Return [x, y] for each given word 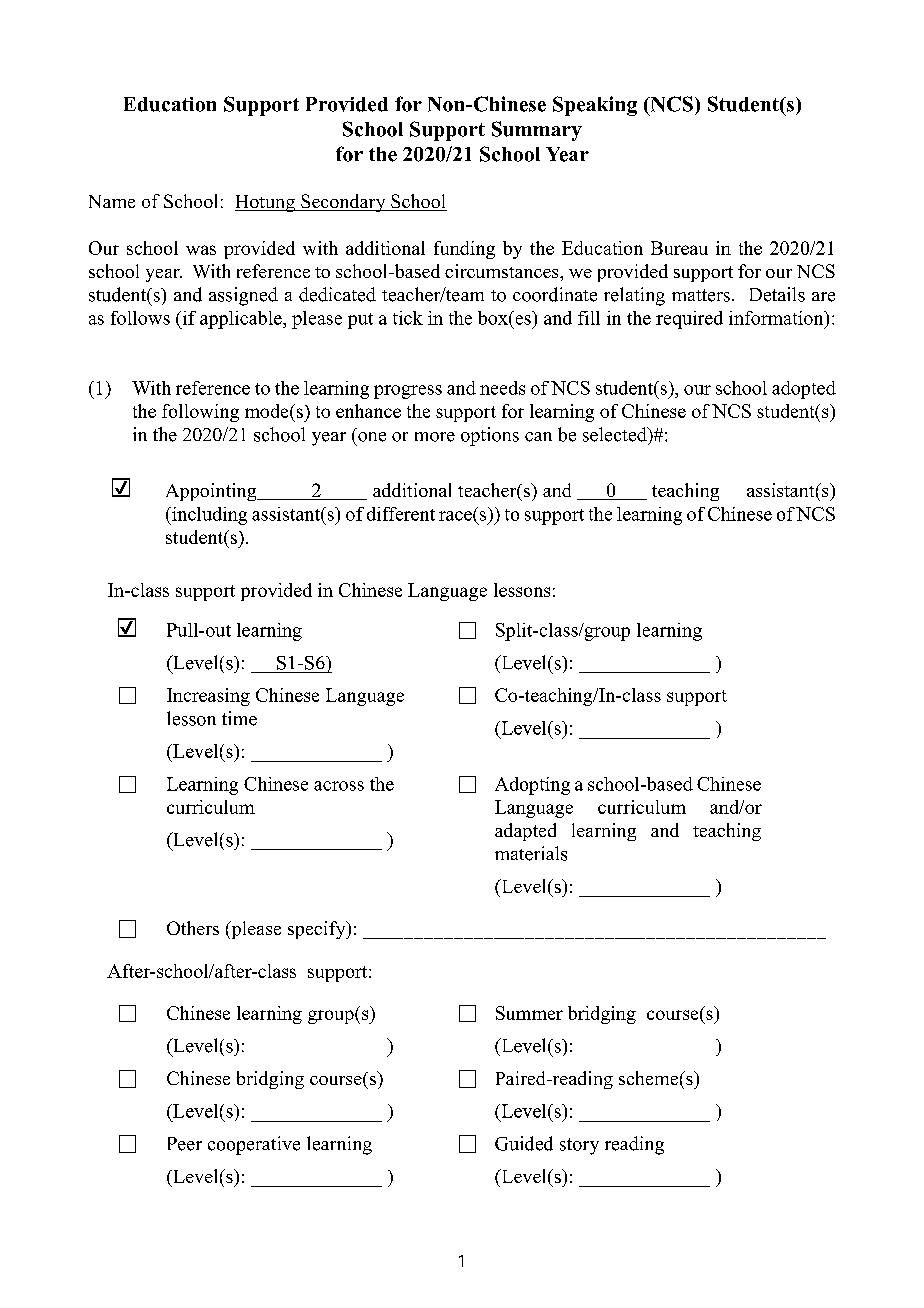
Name [112, 201]
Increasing [208, 697]
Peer [185, 1144]
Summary [537, 131]
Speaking [595, 106]
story [579, 1146]
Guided [524, 1143]
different [401, 514]
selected [616, 434]
